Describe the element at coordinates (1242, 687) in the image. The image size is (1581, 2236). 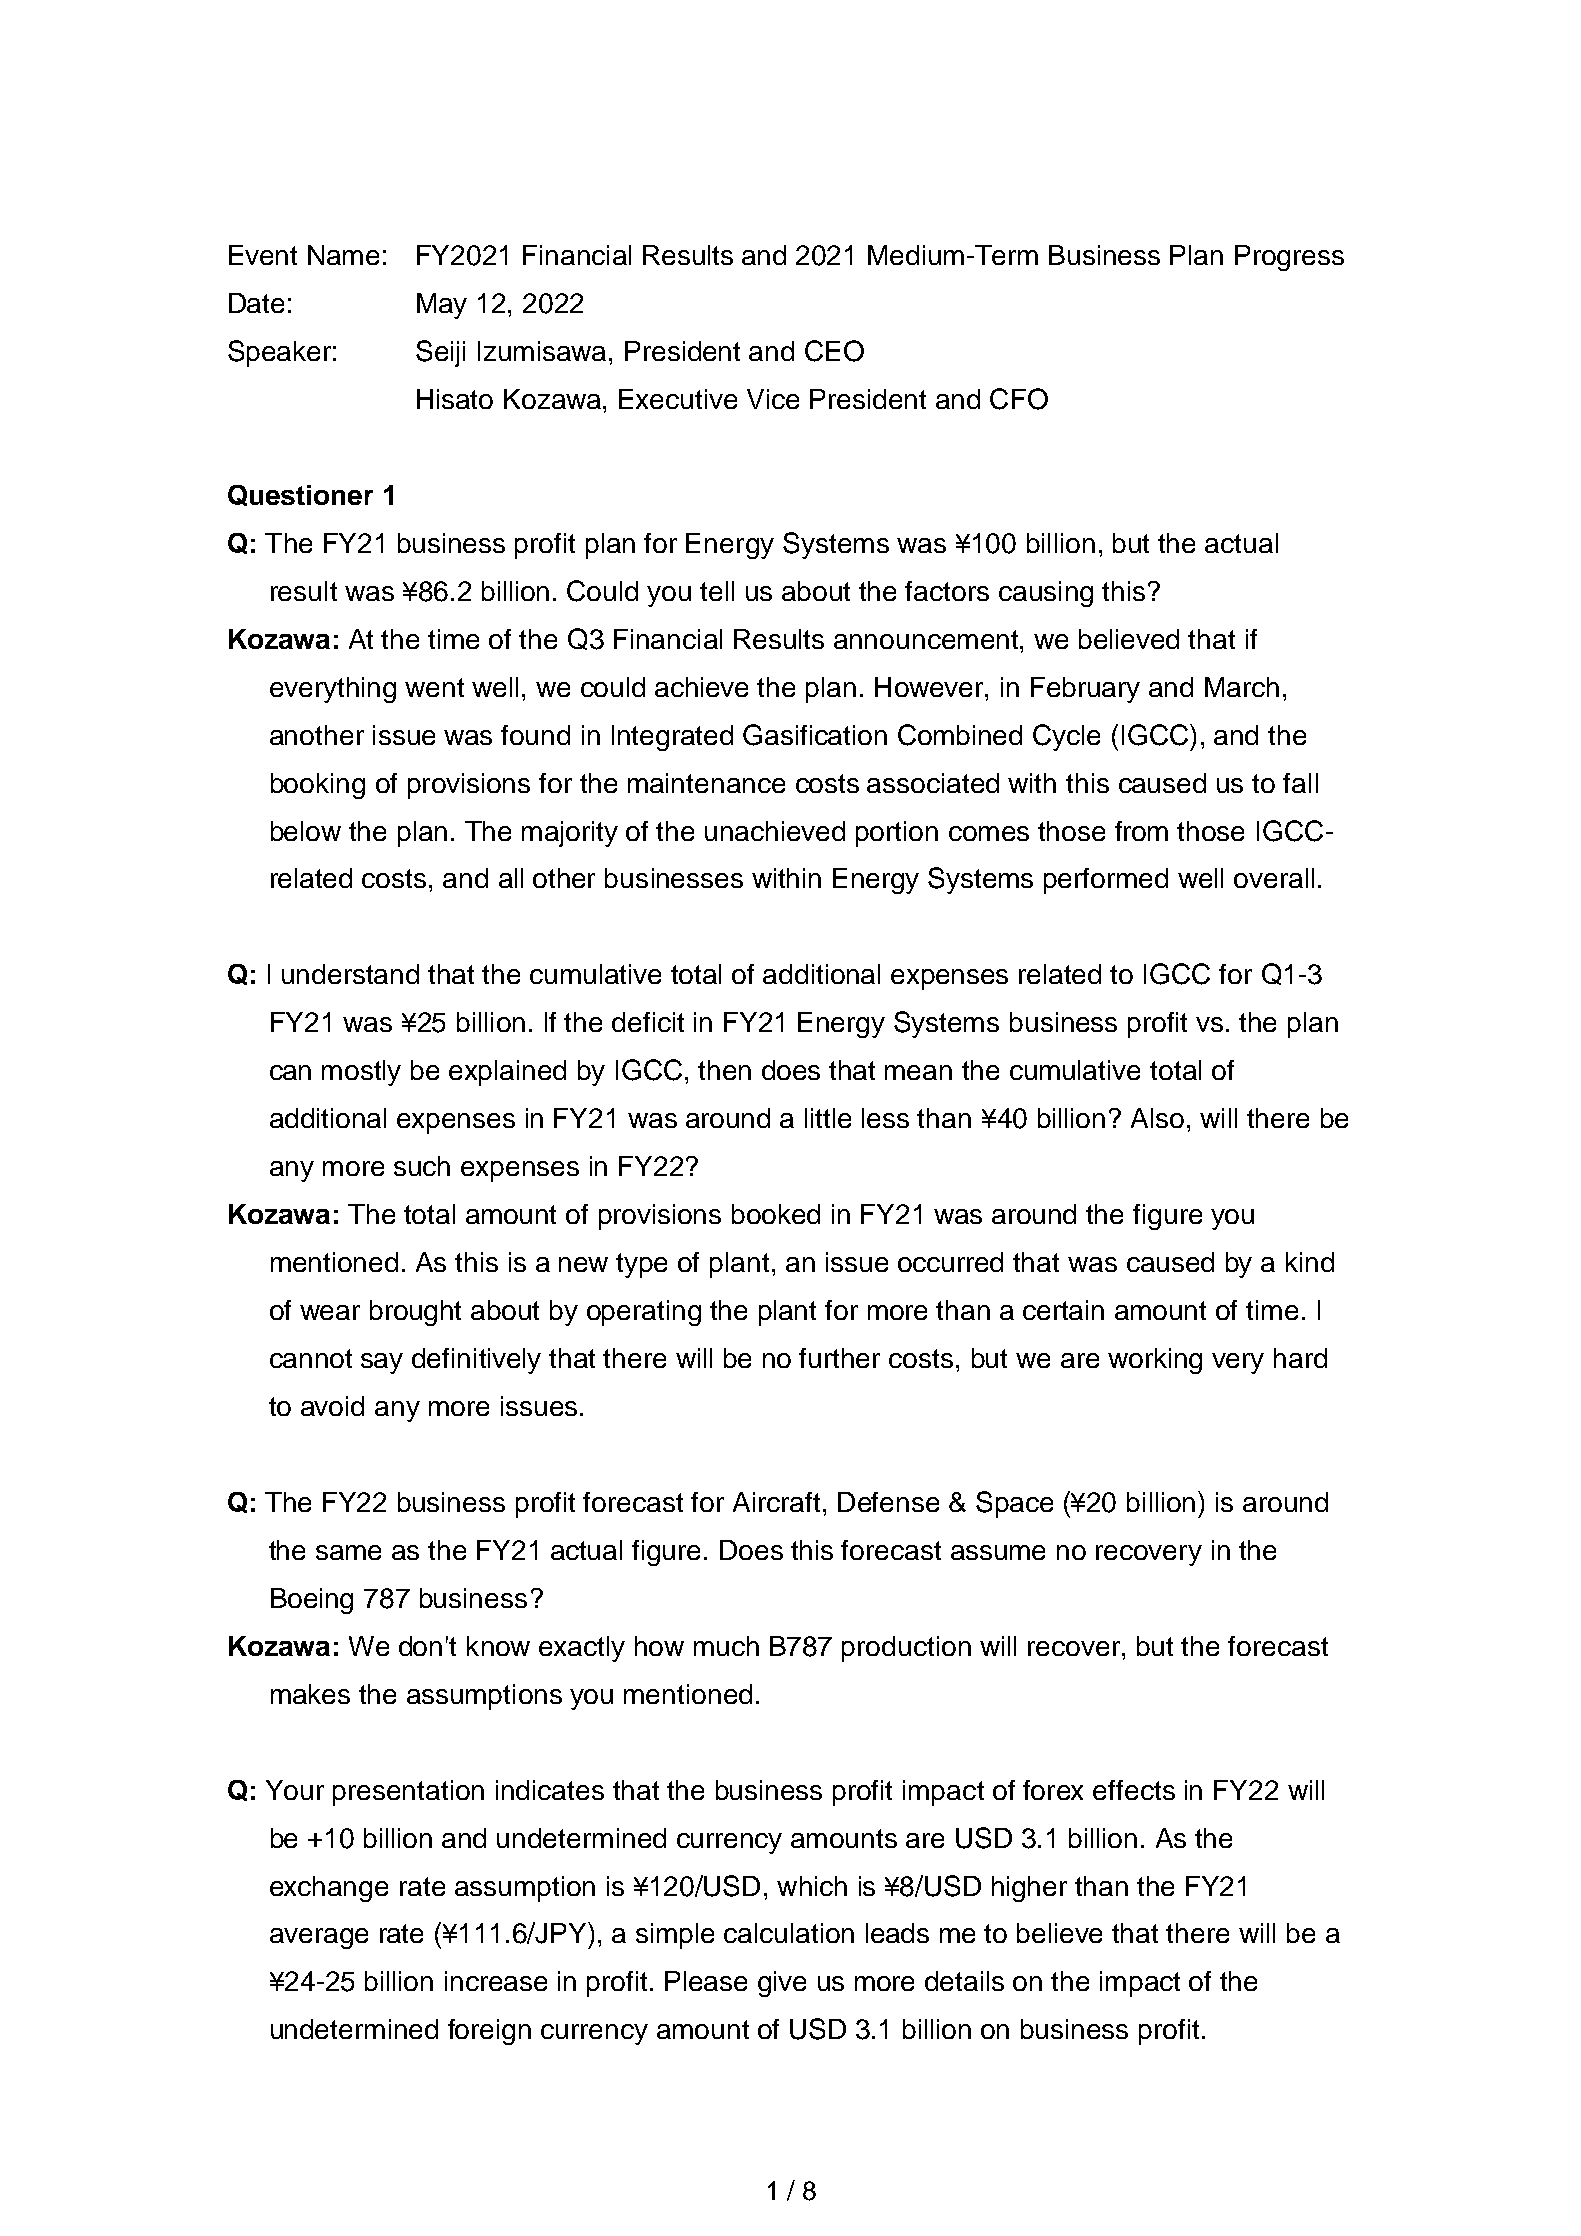
I see `March` at that location.
